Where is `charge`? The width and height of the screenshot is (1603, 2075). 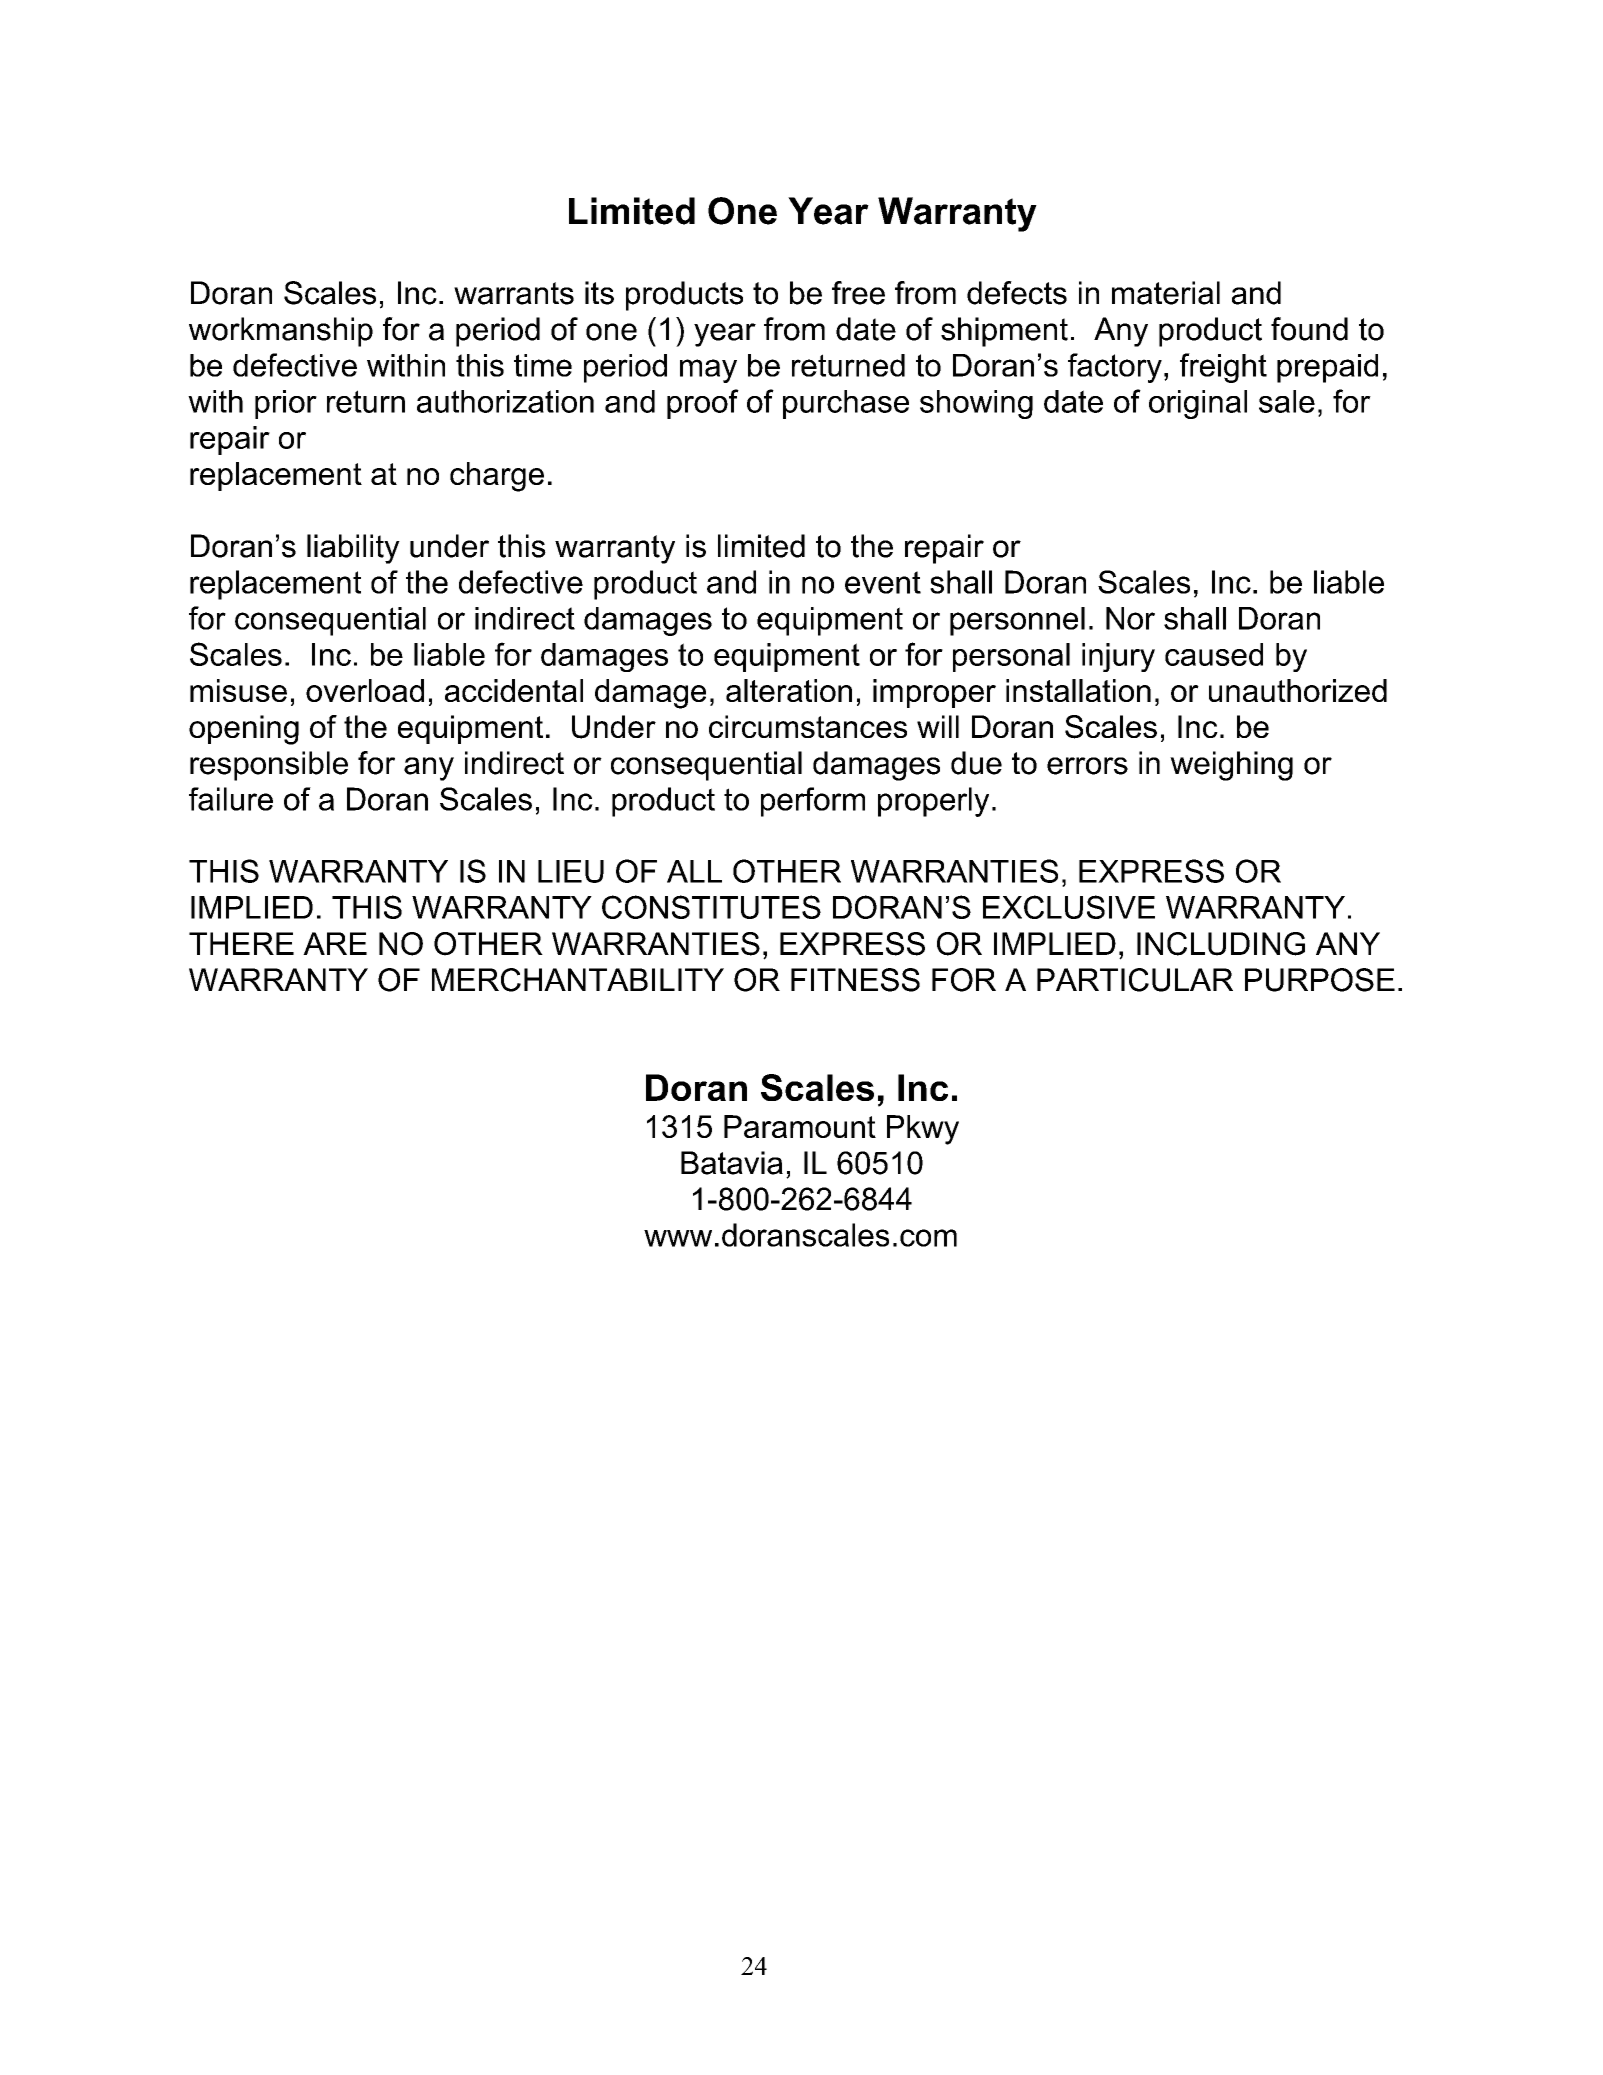
charge is located at coordinates (497, 477).
